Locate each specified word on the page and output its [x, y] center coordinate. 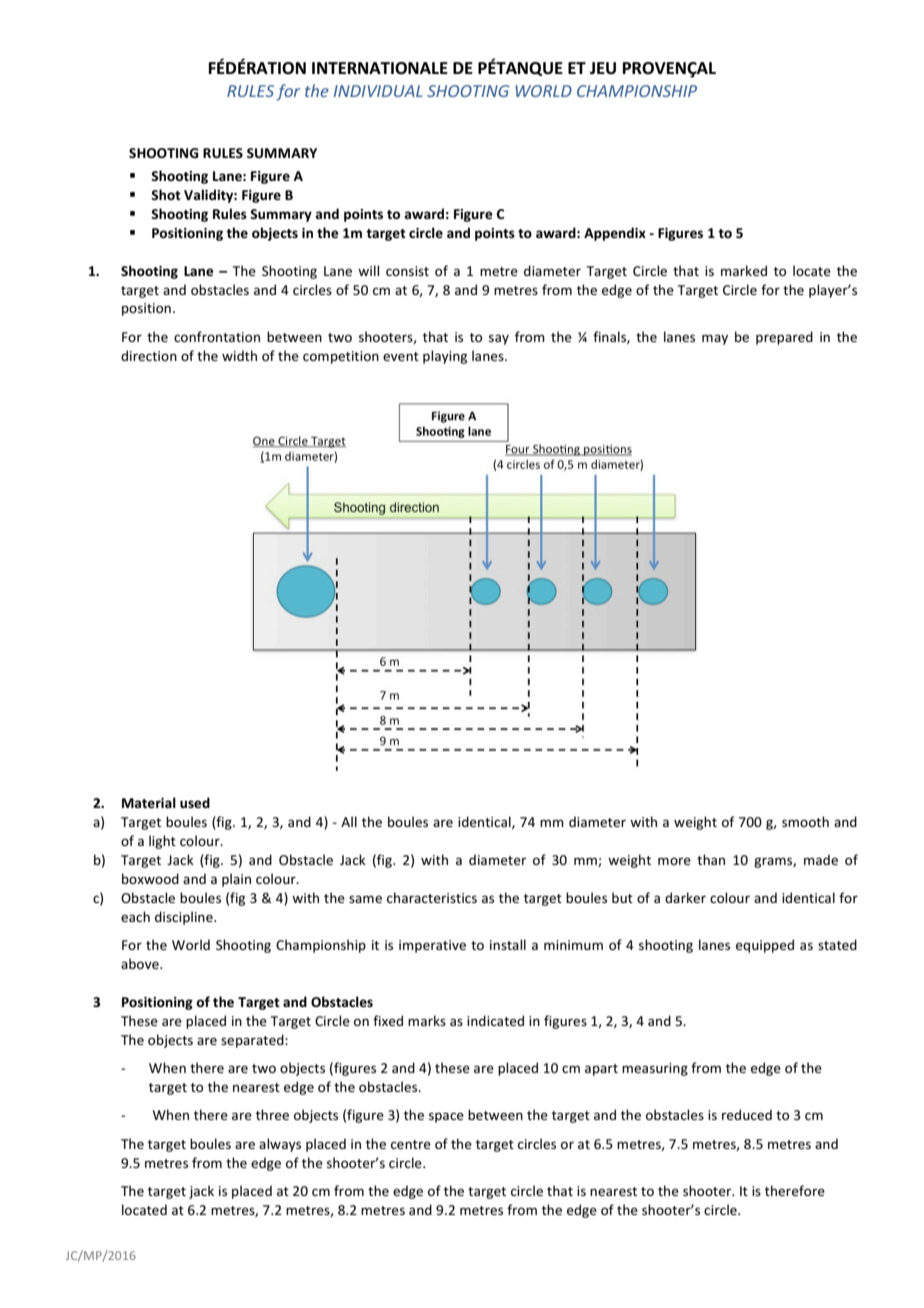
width [239, 355]
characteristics [432, 897]
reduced [747, 1114]
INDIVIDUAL [378, 91]
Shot [166, 194]
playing [445, 357]
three [272, 1114]
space [446, 1117]
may [715, 339]
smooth [805, 821]
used [195, 802]
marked [744, 270]
